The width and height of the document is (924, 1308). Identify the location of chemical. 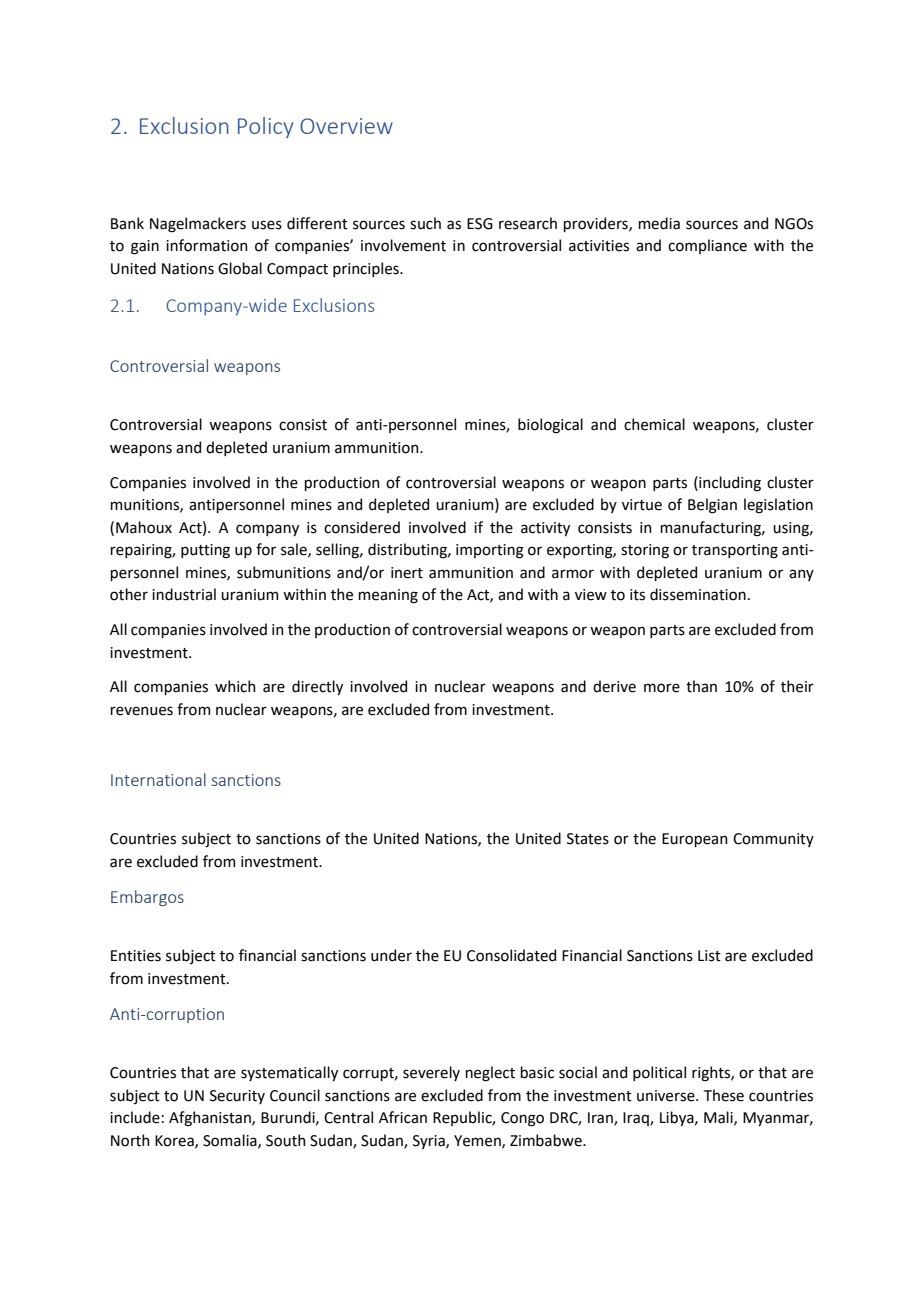
(654, 424).
